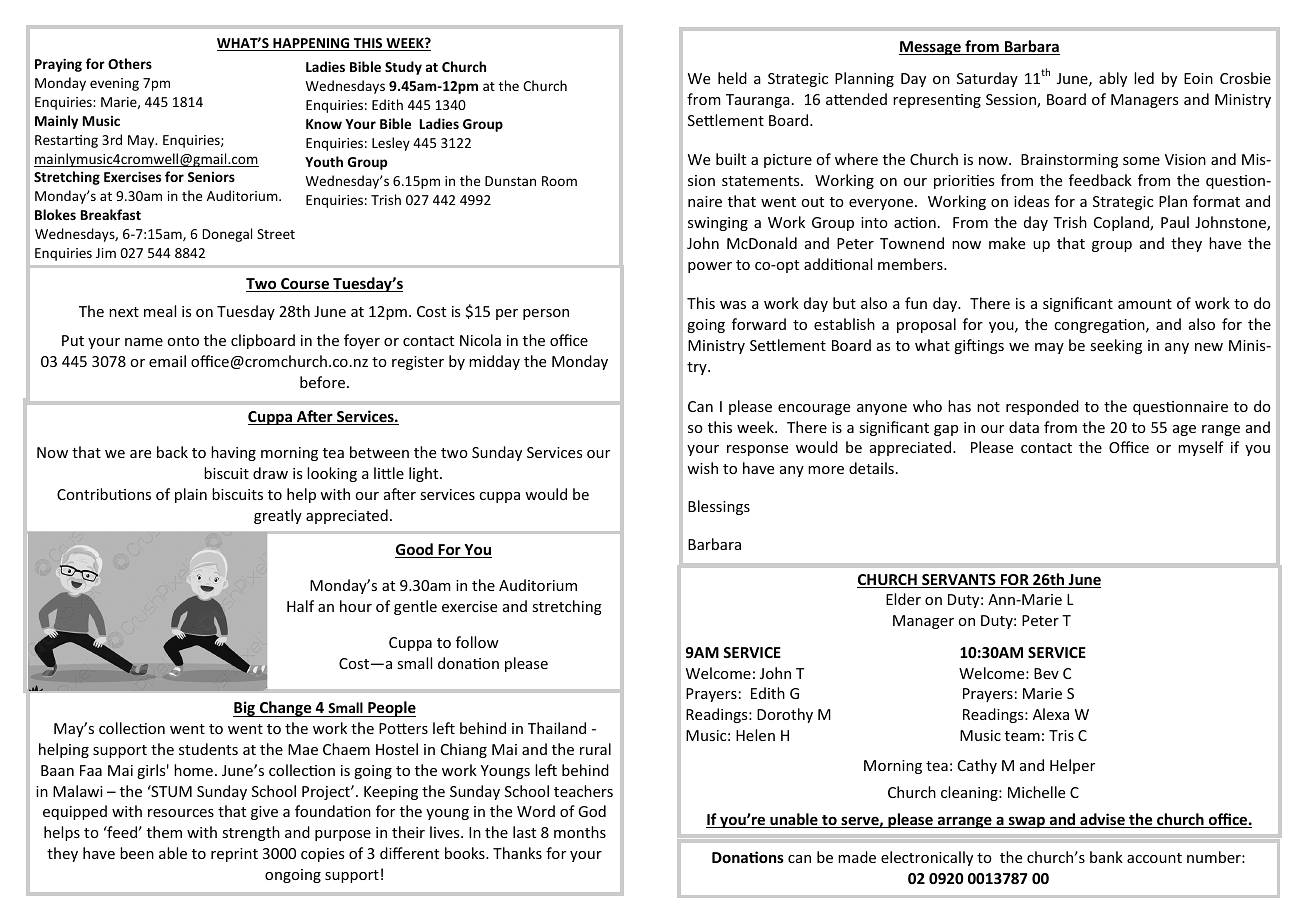 This screenshot has height=924, width=1308. I want to click on advise, so click(1102, 820).
